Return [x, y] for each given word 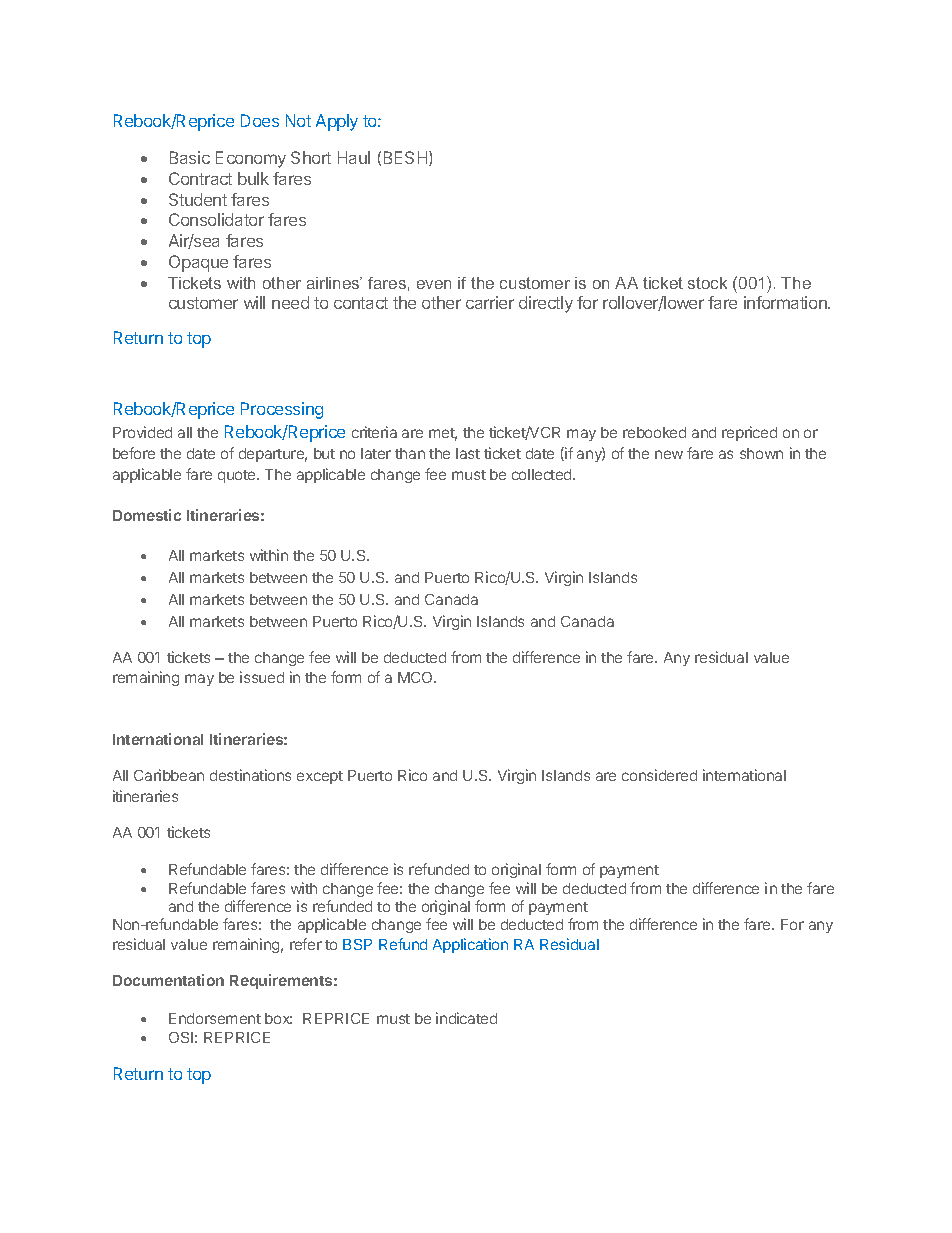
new [669, 454]
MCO [416, 677]
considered [659, 775]
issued [262, 677]
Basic [190, 157]
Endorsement [215, 1018]
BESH [407, 158]
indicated [466, 1018]
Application [470, 945]
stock [707, 283]
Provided [142, 432]
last [468, 453]
